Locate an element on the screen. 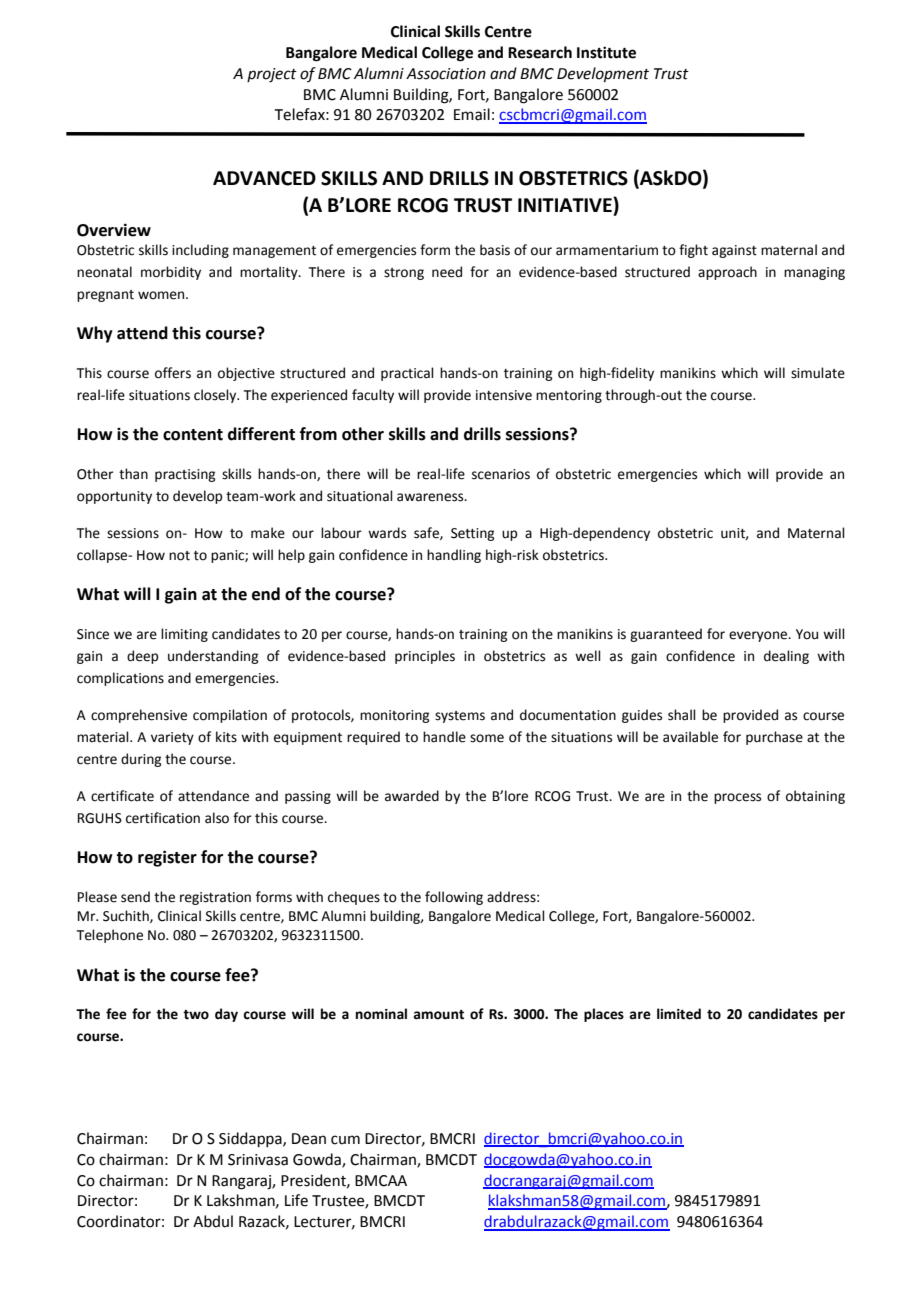 The height and width of the screenshot is (1308, 924). process is located at coordinates (737, 798).
